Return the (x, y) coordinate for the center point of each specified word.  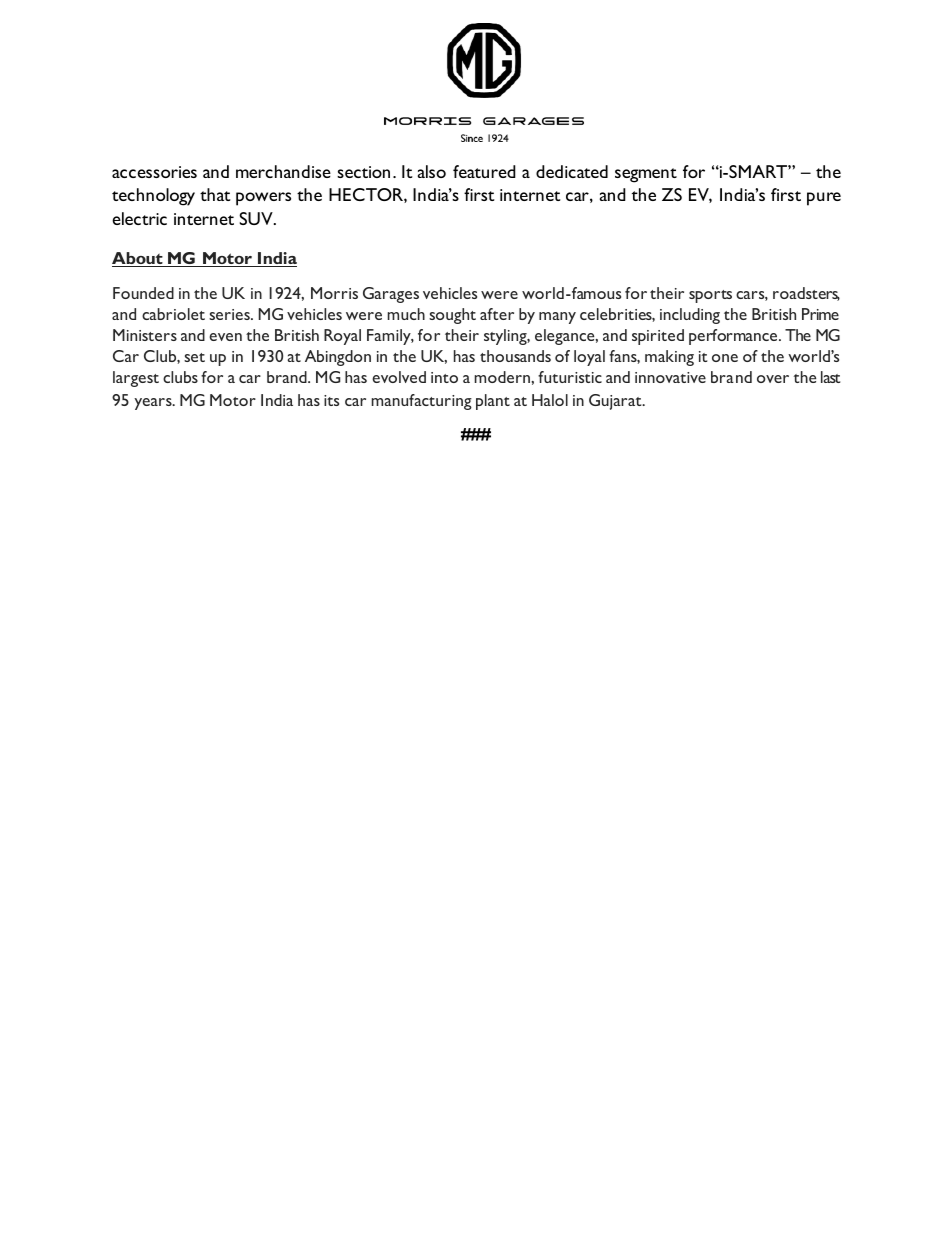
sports (710, 296)
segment (646, 175)
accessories (154, 172)
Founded (143, 293)
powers (263, 199)
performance (734, 337)
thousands (515, 356)
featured (484, 171)
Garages (391, 295)
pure (824, 199)
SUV (257, 218)
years (154, 404)
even (225, 337)
